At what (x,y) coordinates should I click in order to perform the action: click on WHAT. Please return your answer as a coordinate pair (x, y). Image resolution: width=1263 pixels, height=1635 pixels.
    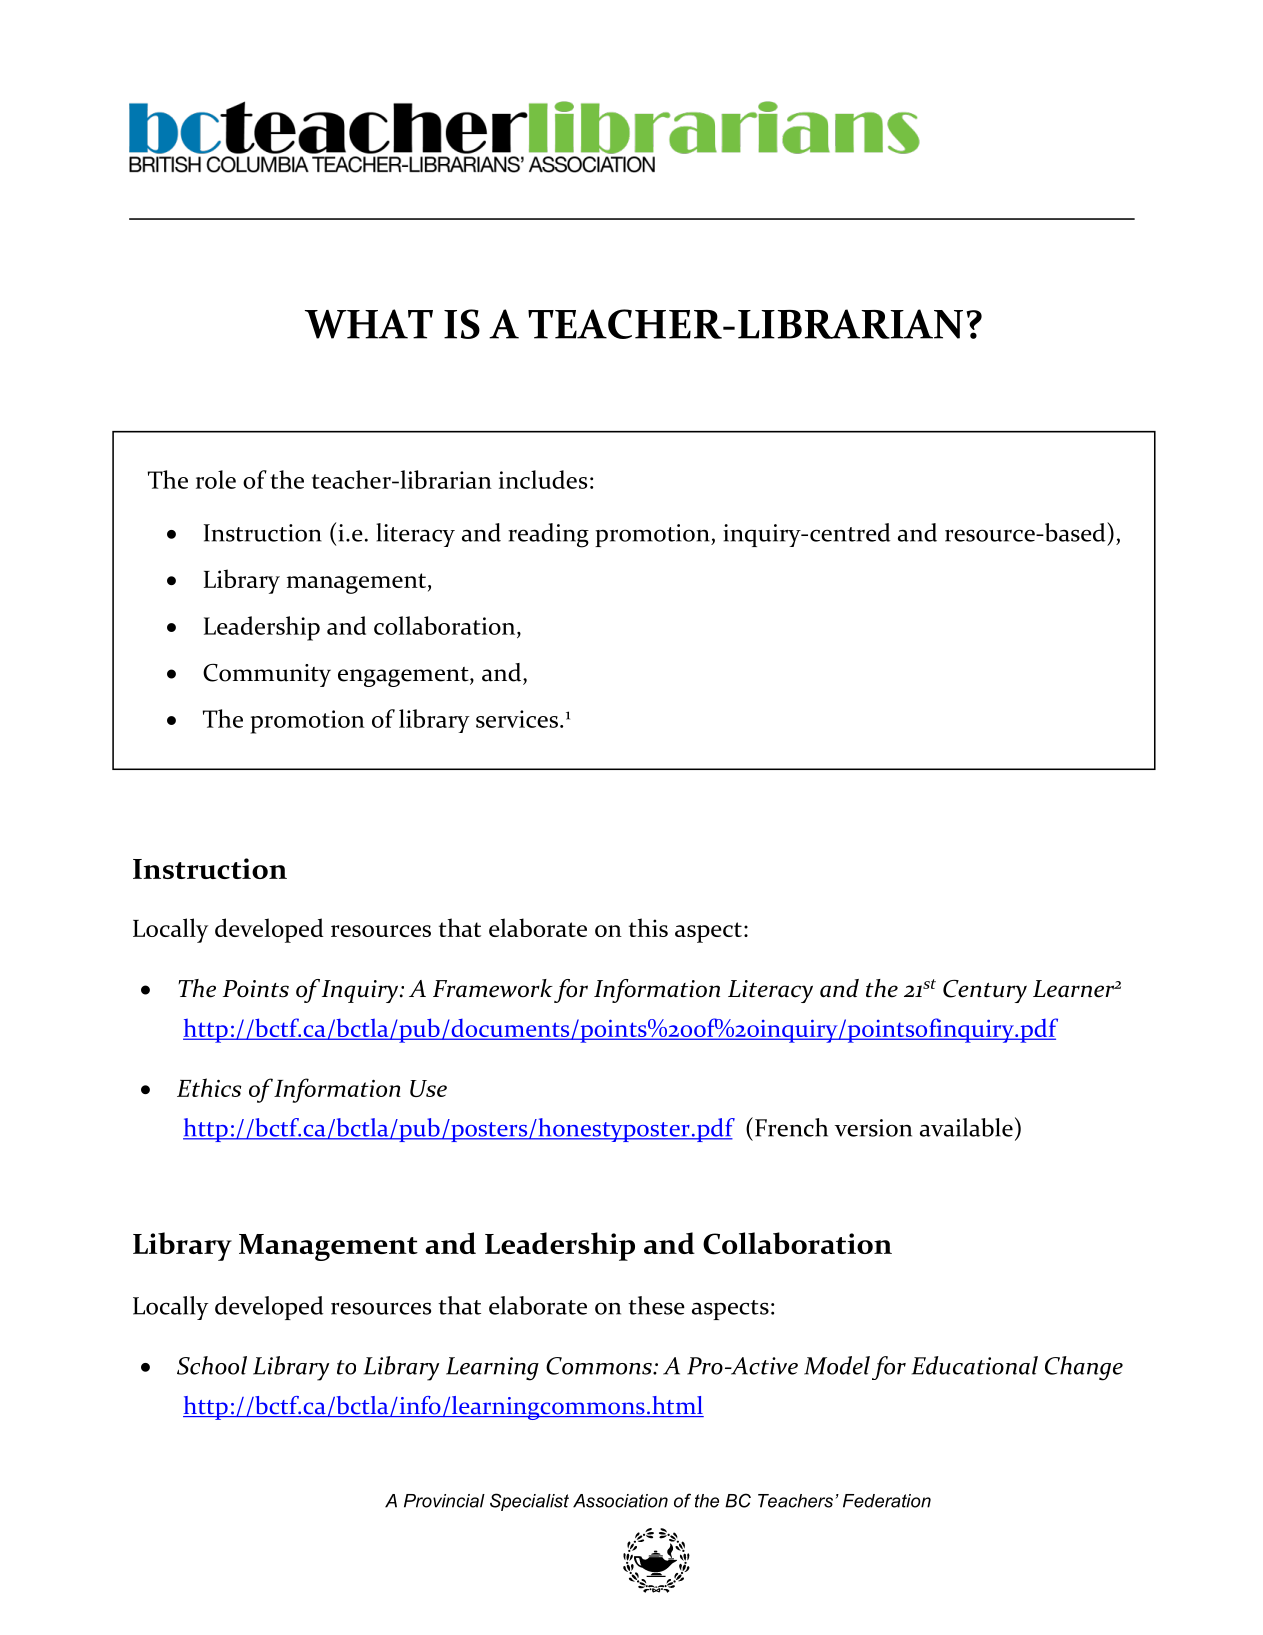
    Looking at the image, I should click on (369, 324).
